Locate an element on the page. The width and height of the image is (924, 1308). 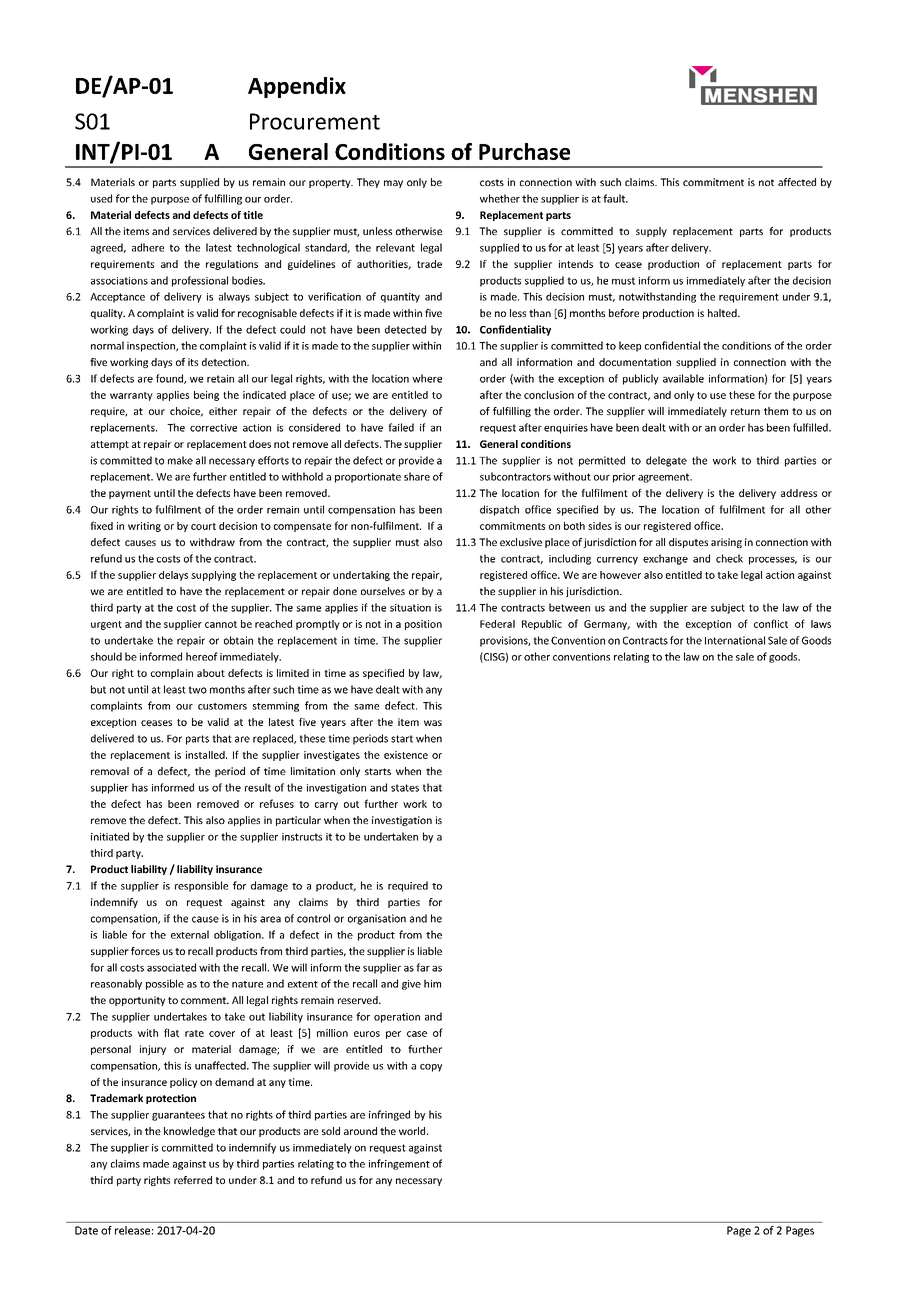
initiated is located at coordinates (110, 836).
